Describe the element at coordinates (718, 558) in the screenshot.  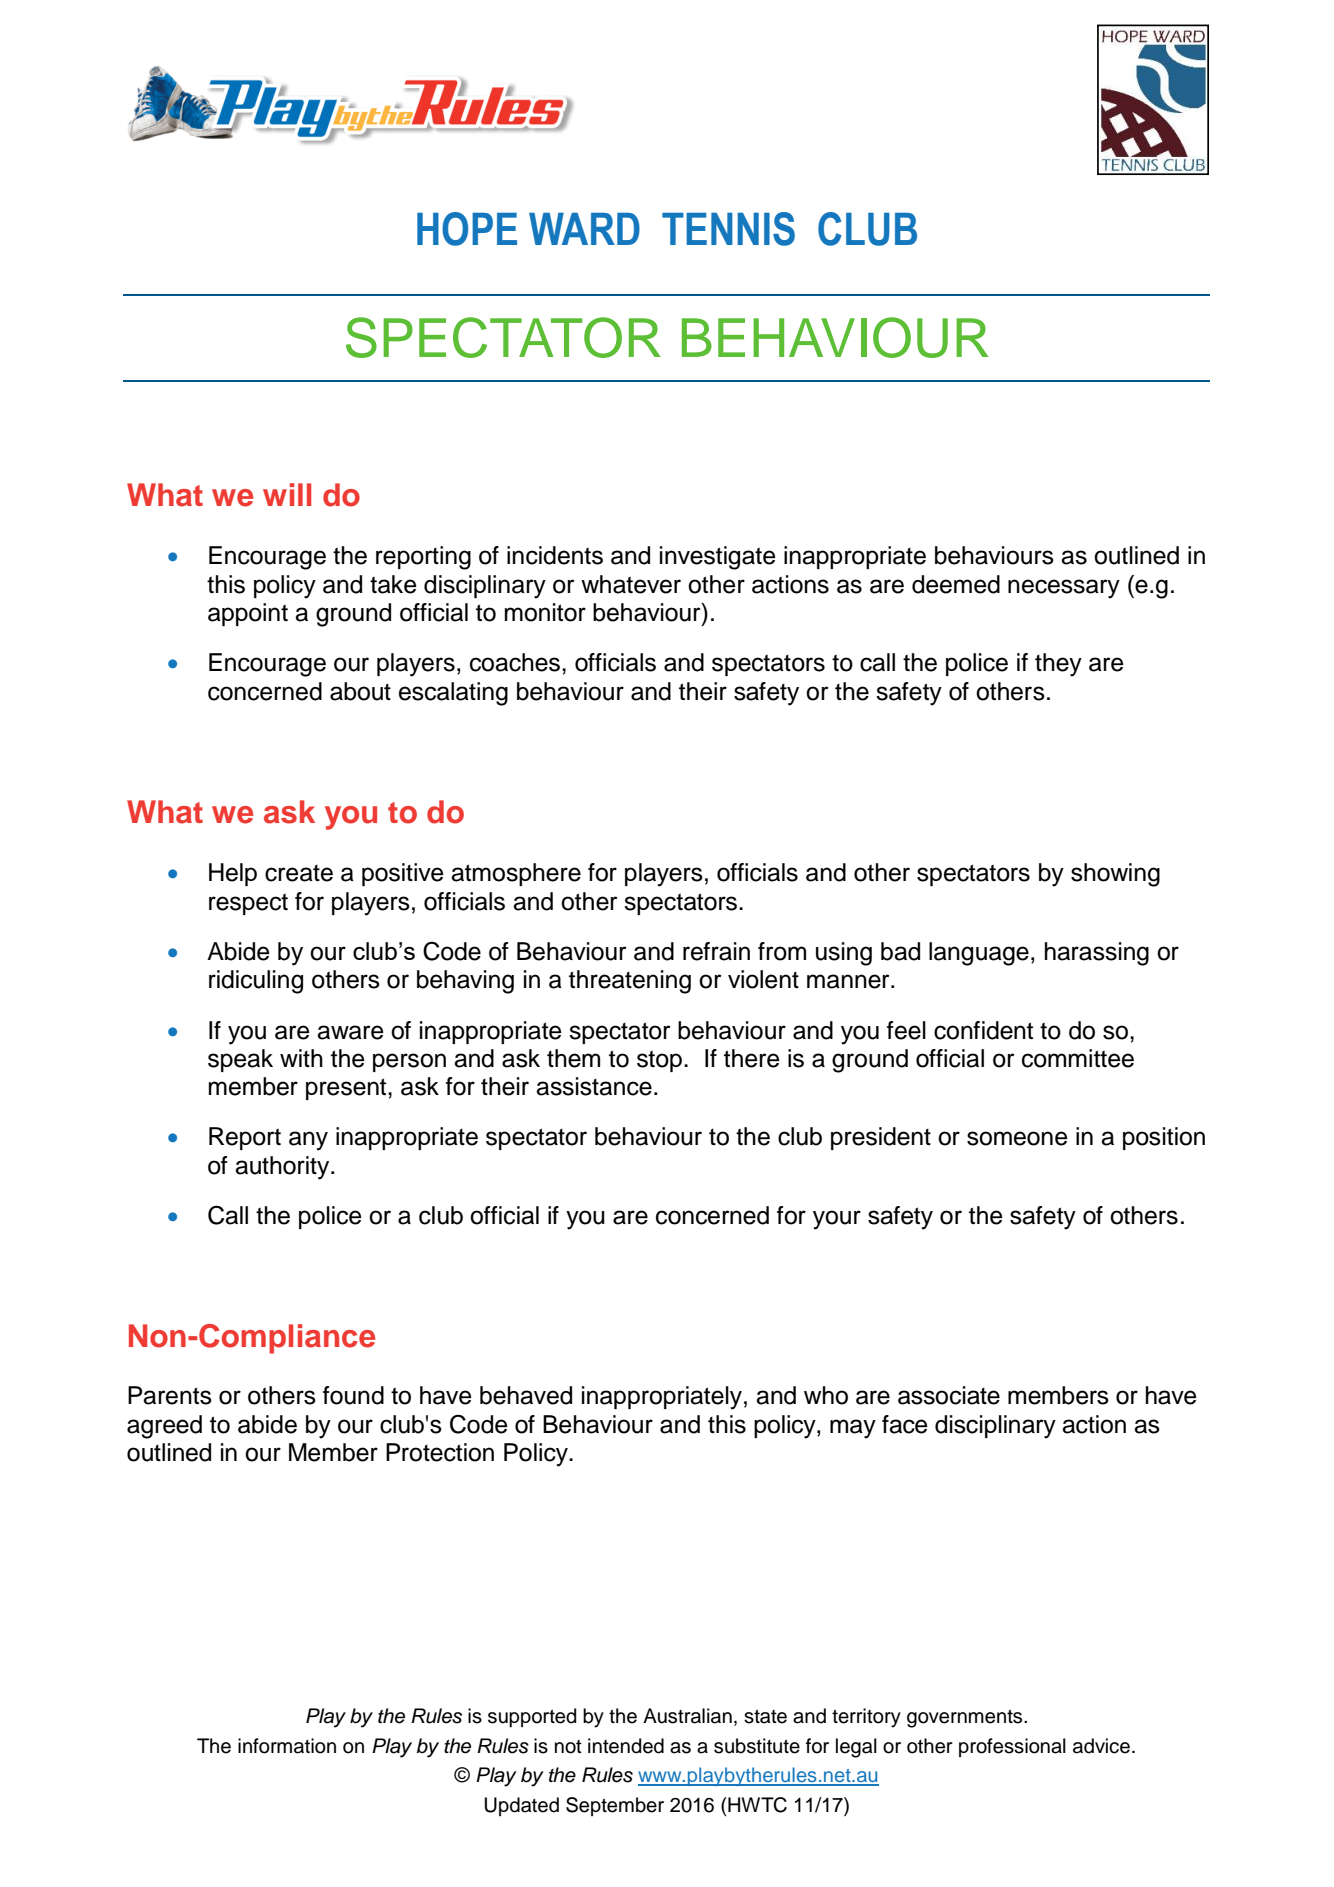
I see `investigate` at that location.
